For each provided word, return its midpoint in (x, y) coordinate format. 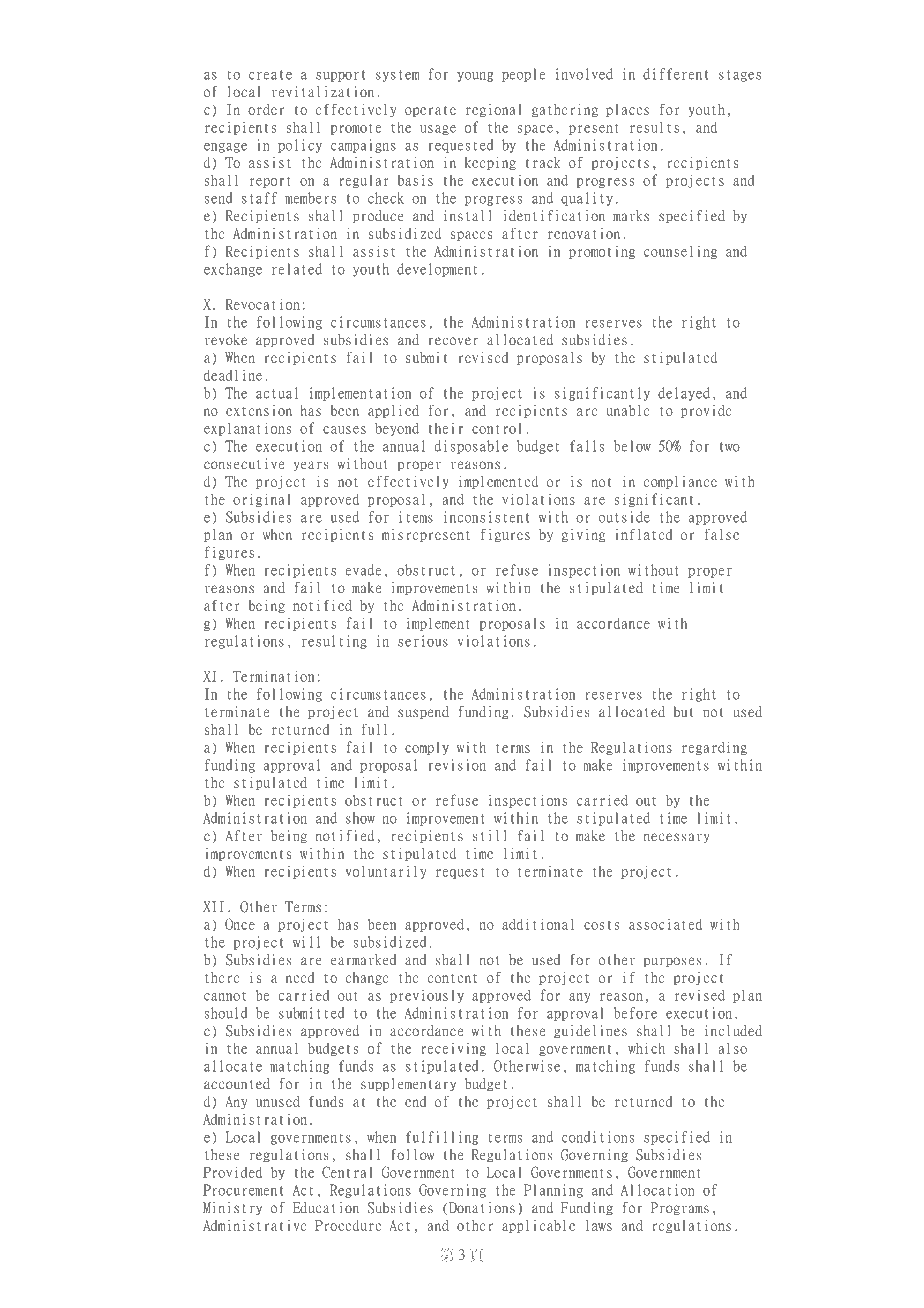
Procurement (243, 1190)
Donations (482, 1208)
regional (494, 110)
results (654, 127)
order (266, 109)
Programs (680, 1209)
